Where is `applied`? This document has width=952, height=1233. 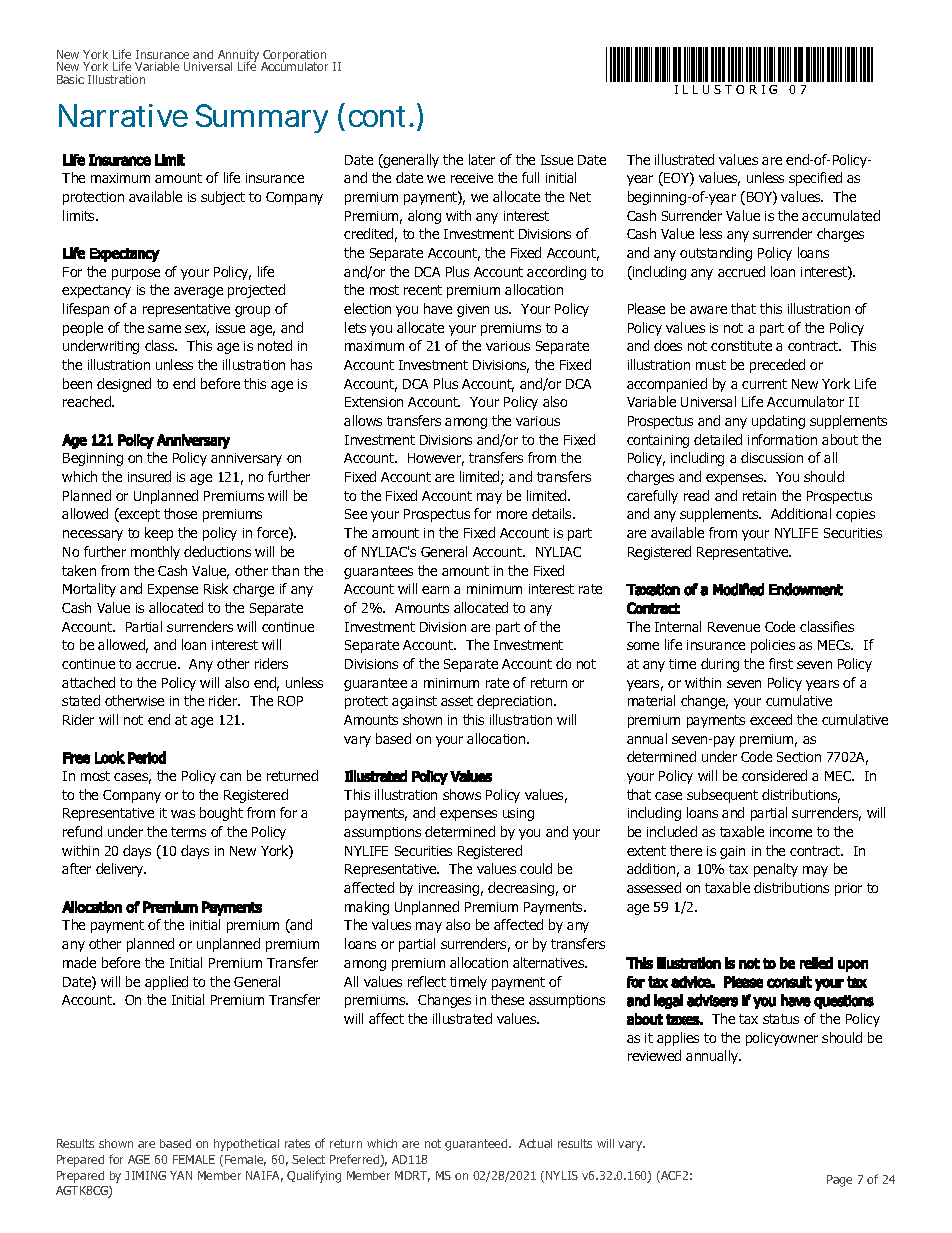 applied is located at coordinates (166, 983).
